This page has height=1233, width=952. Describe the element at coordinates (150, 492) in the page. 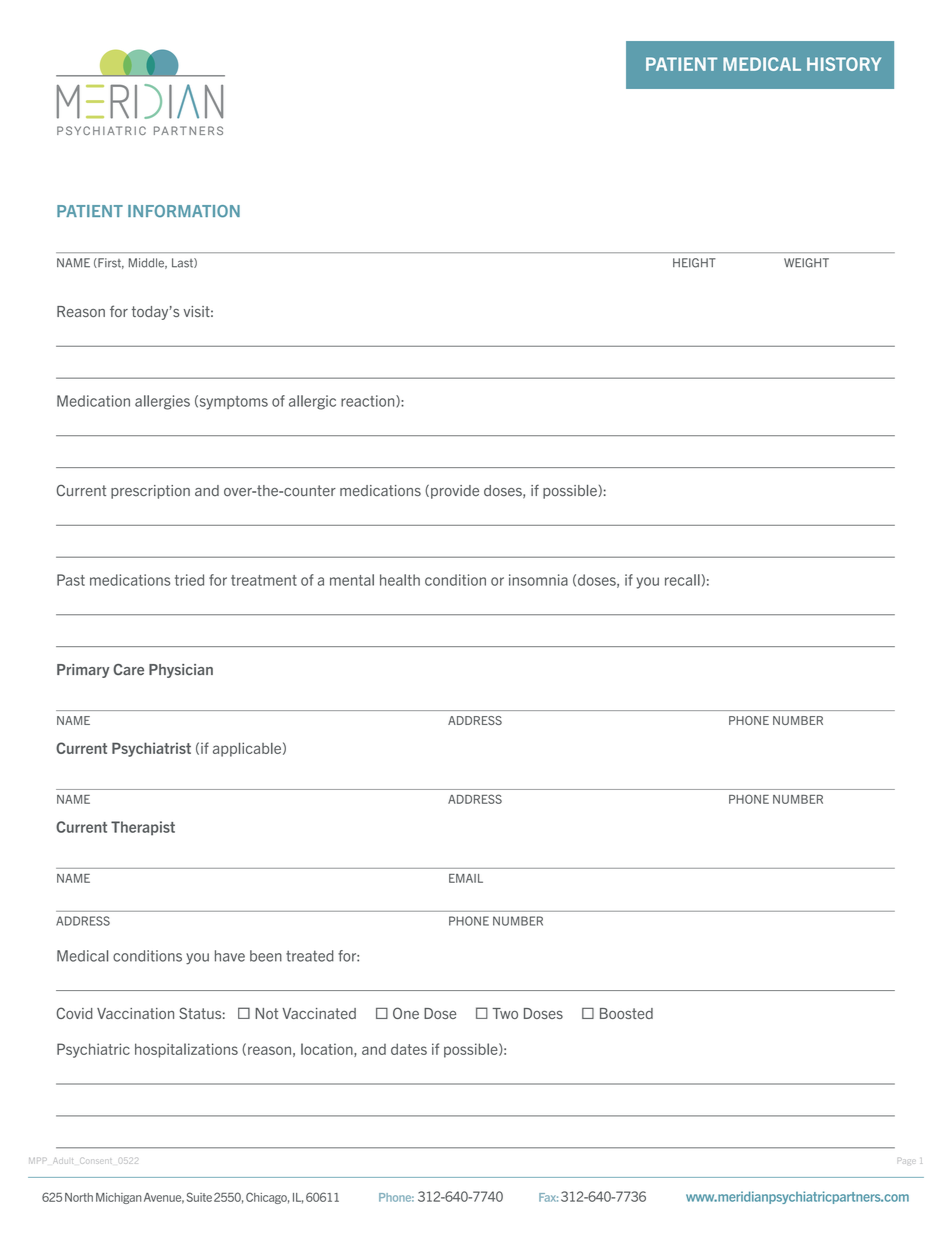

I see `prescription` at that location.
